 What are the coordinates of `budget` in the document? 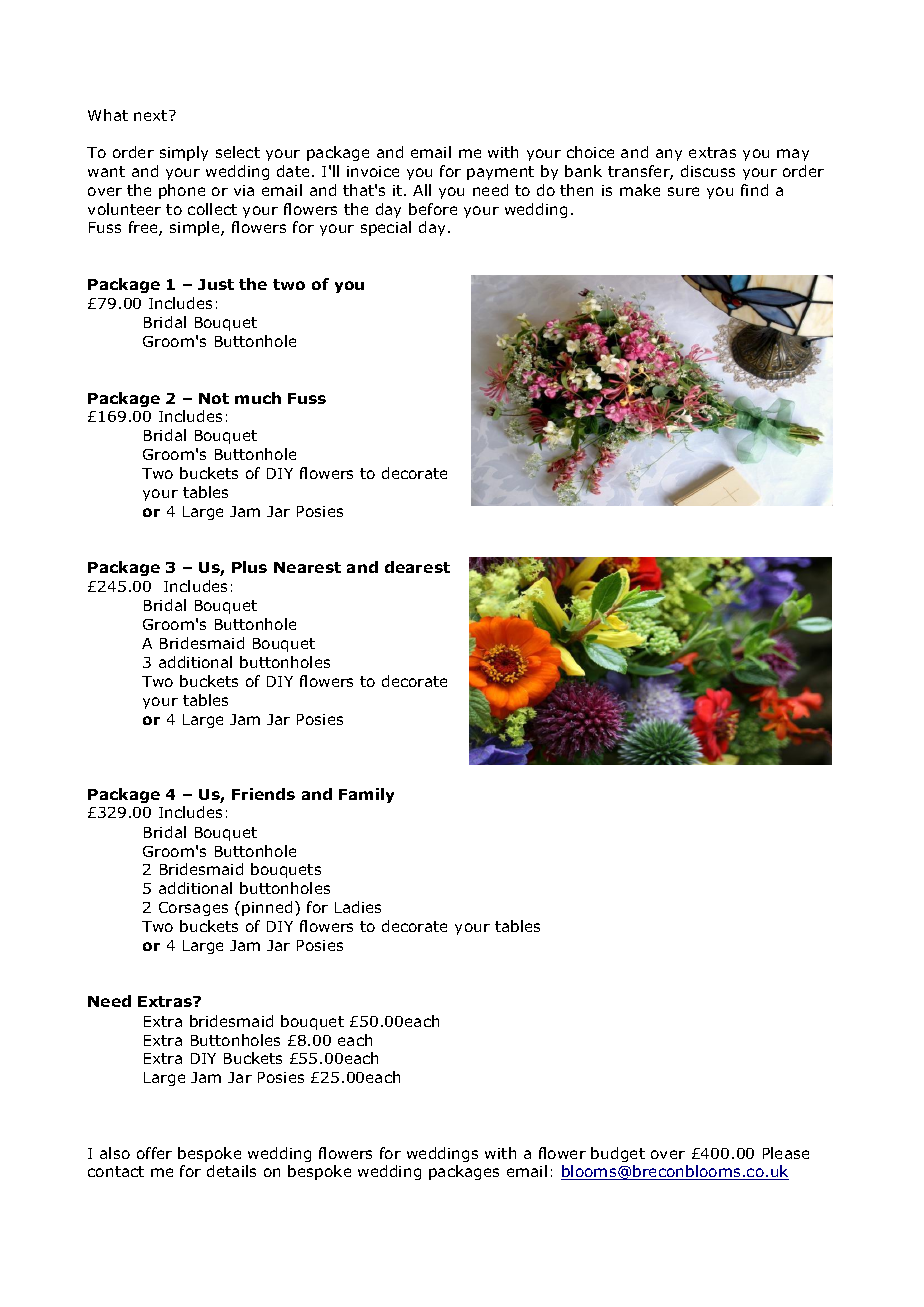 It's located at (618, 1154).
